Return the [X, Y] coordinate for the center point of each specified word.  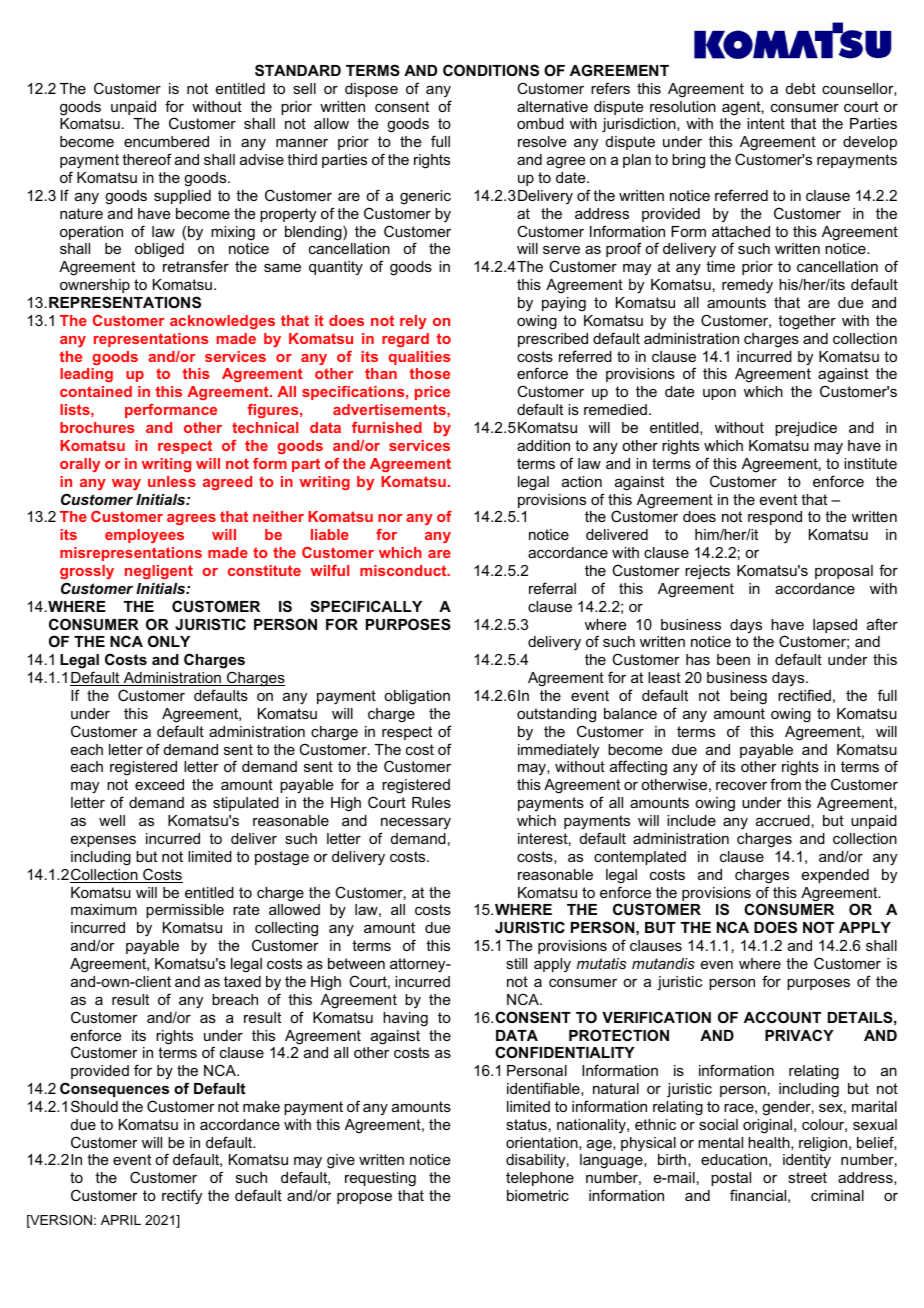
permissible [185, 911]
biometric [538, 1195]
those [430, 373]
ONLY [169, 641]
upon [719, 394]
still [516, 963]
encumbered [166, 141]
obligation [417, 697]
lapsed [835, 626]
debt [801, 88]
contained [96, 391]
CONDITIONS [491, 70]
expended [835, 876]
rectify [182, 1197]
